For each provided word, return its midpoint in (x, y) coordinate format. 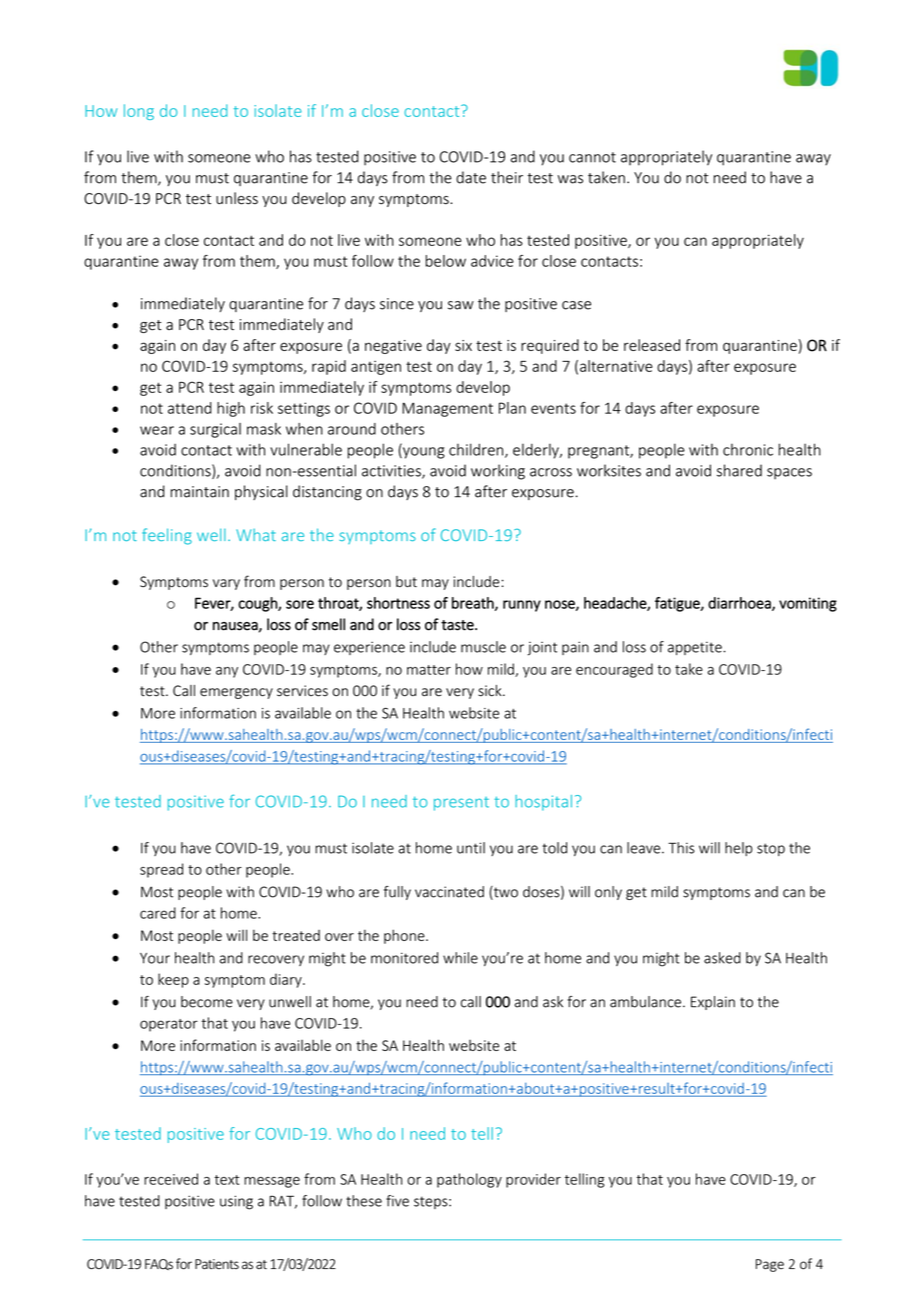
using (236, 1202)
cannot (592, 157)
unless (237, 198)
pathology (469, 1180)
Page (770, 1265)
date (471, 177)
